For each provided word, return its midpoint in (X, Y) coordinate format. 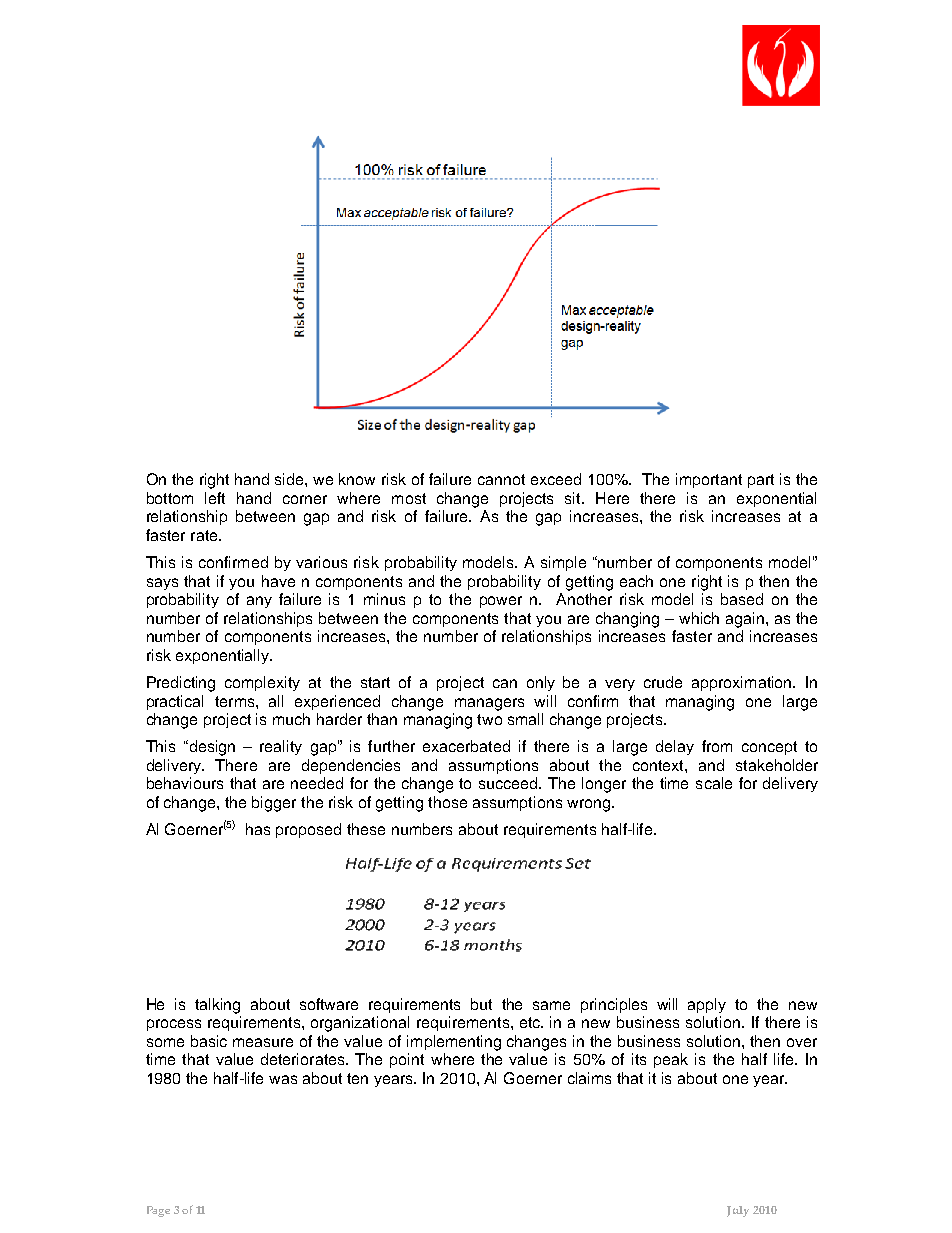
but (481, 1004)
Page (158, 1211)
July (738, 1211)
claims (589, 1078)
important (709, 480)
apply (707, 1005)
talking (217, 1006)
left (215, 498)
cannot (501, 479)
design (211, 748)
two (489, 719)
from (717, 746)
